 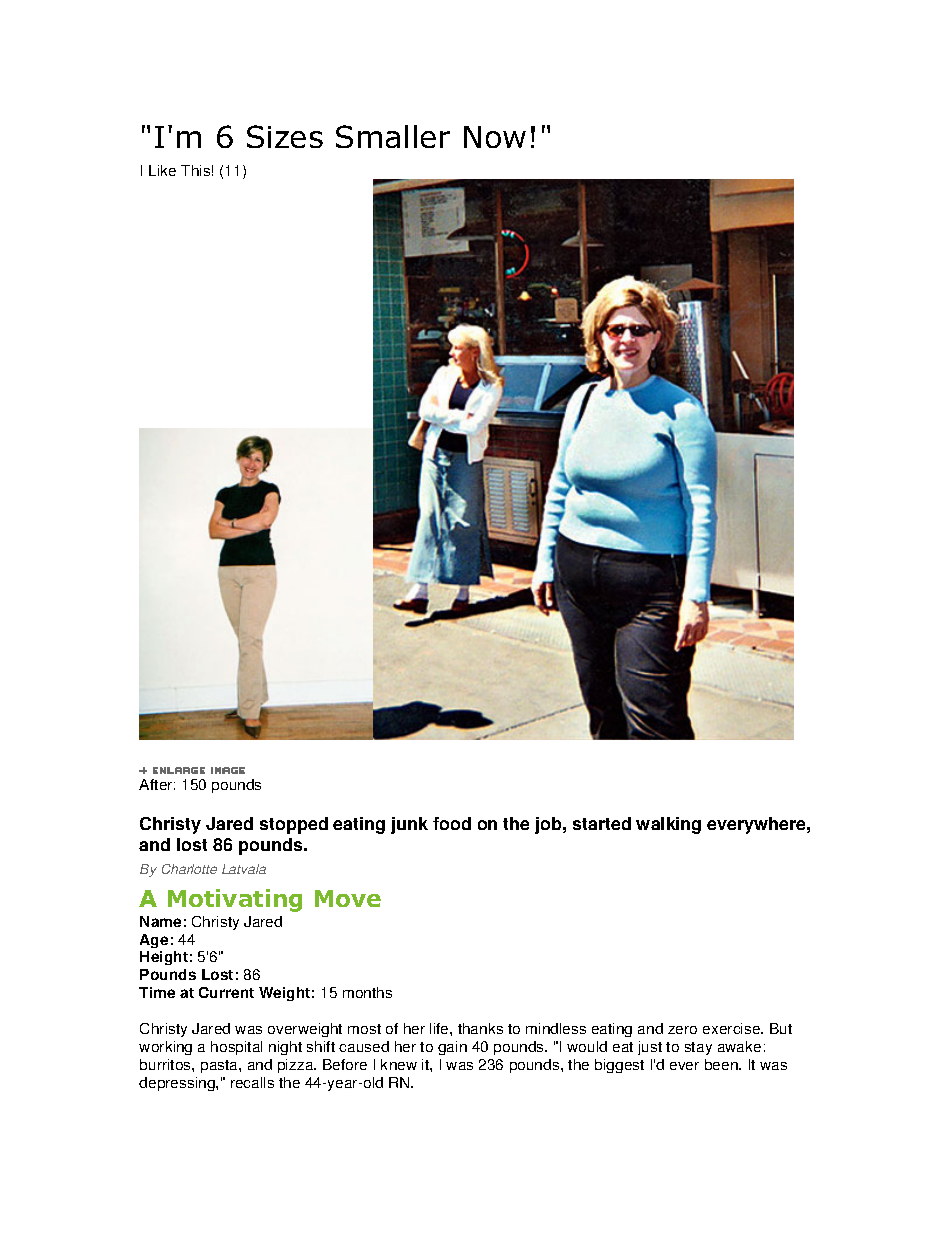 I want to click on food, so click(x=452, y=823).
